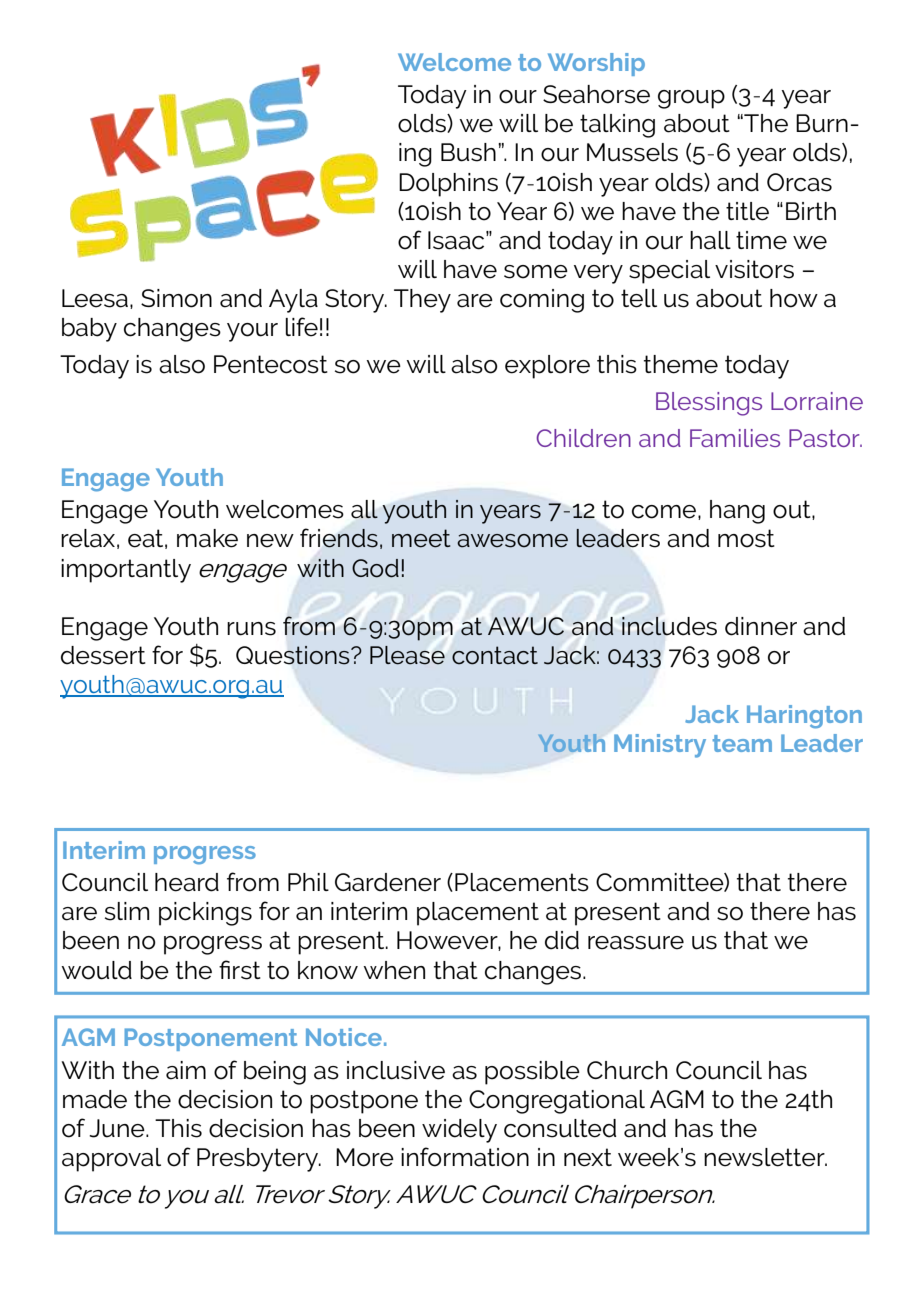  Describe the element at coordinates (176, 298) in the screenshot. I see `Simon` at that location.
